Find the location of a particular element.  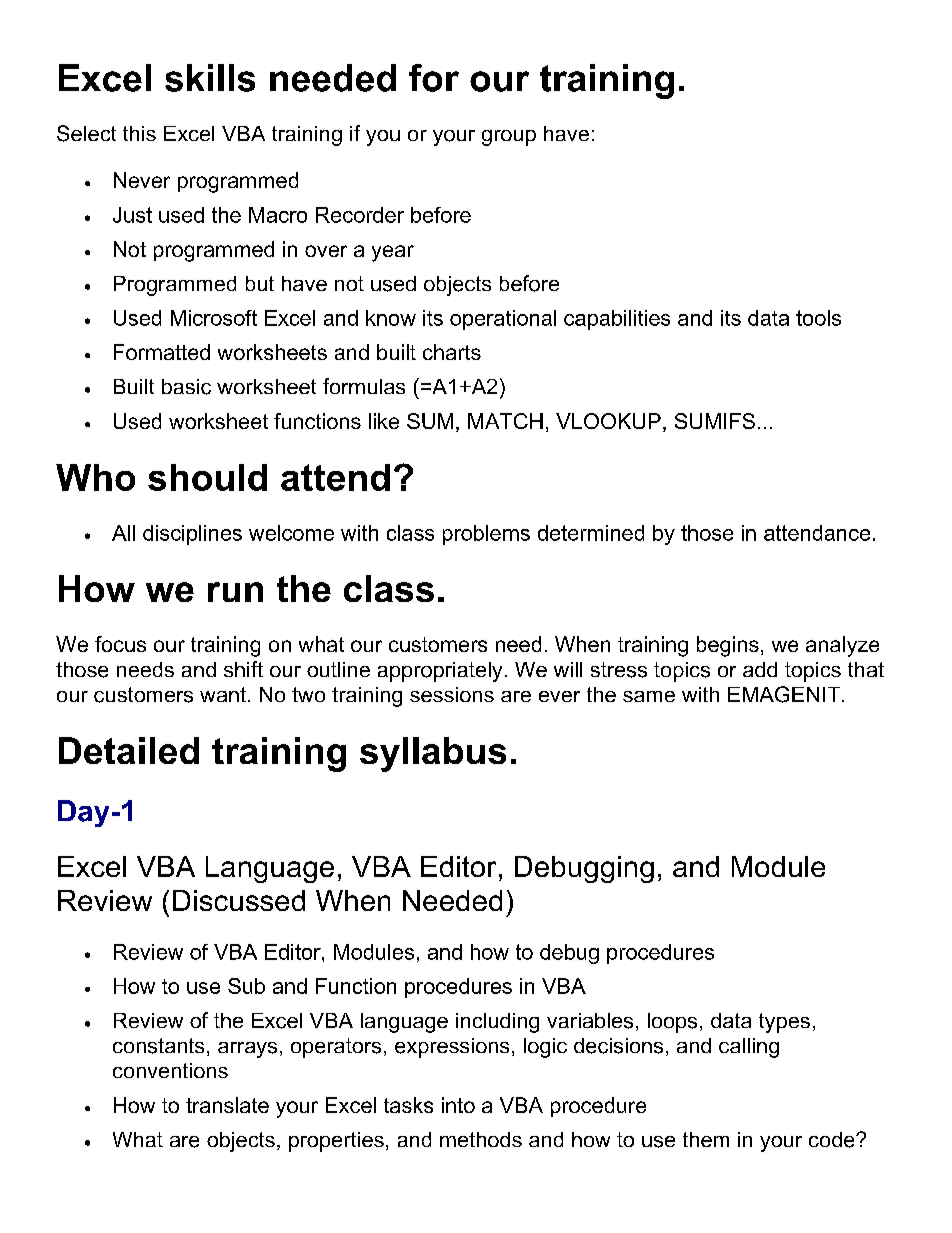

begins is located at coordinates (728, 646).
